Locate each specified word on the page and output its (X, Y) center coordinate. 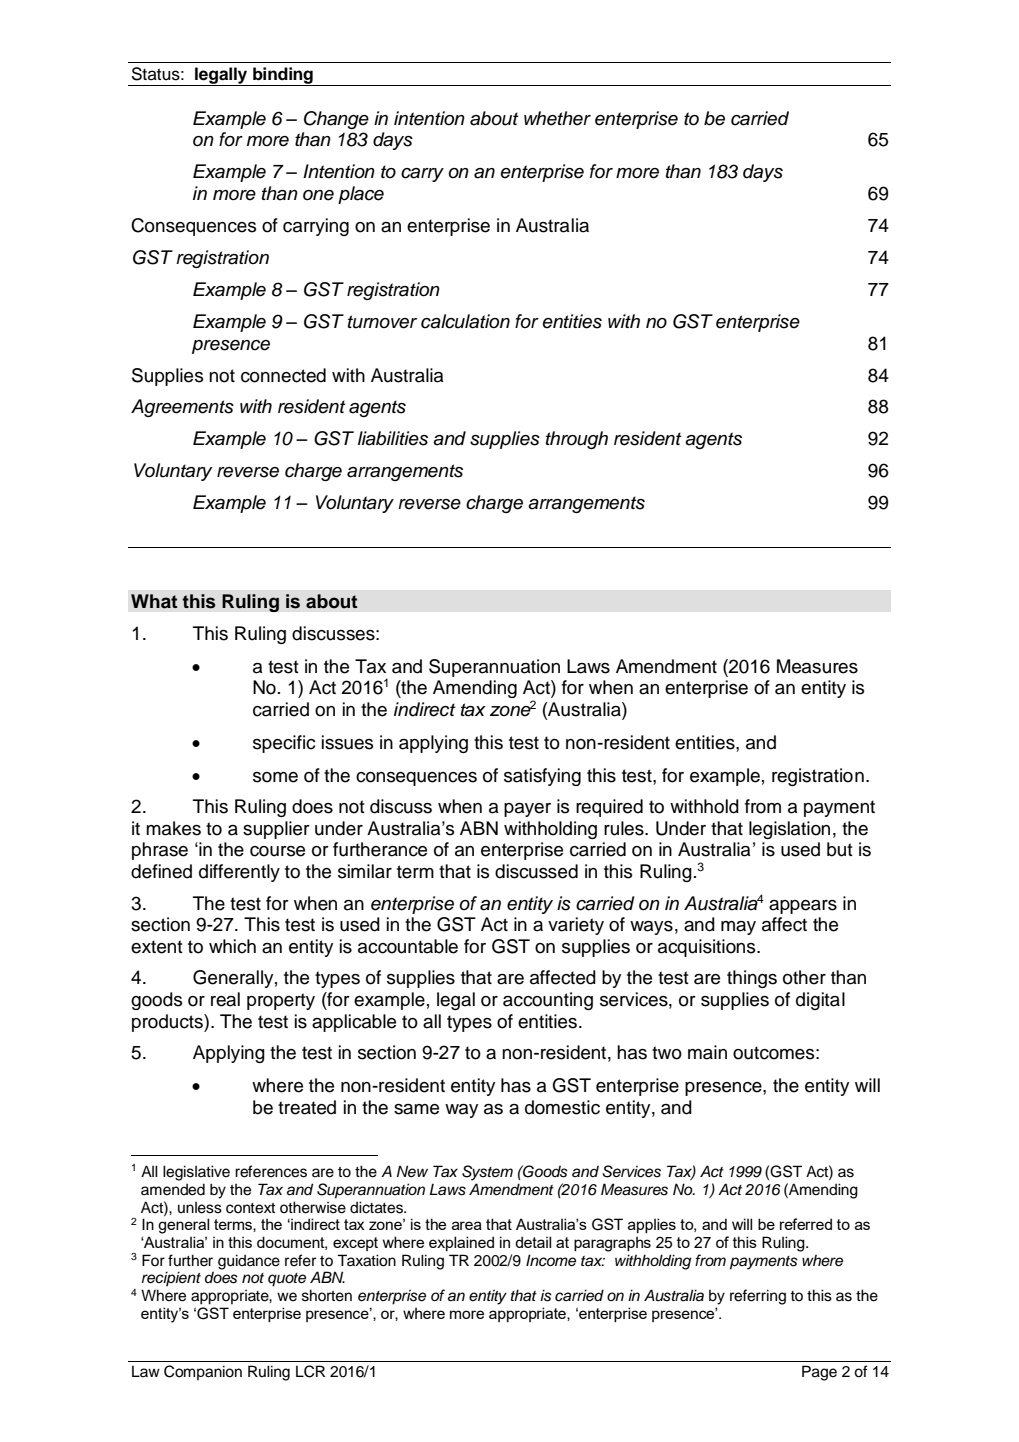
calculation (465, 321)
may (738, 928)
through (577, 440)
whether (557, 118)
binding (283, 76)
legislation (789, 830)
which (232, 946)
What (154, 601)
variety (576, 926)
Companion (203, 1372)
